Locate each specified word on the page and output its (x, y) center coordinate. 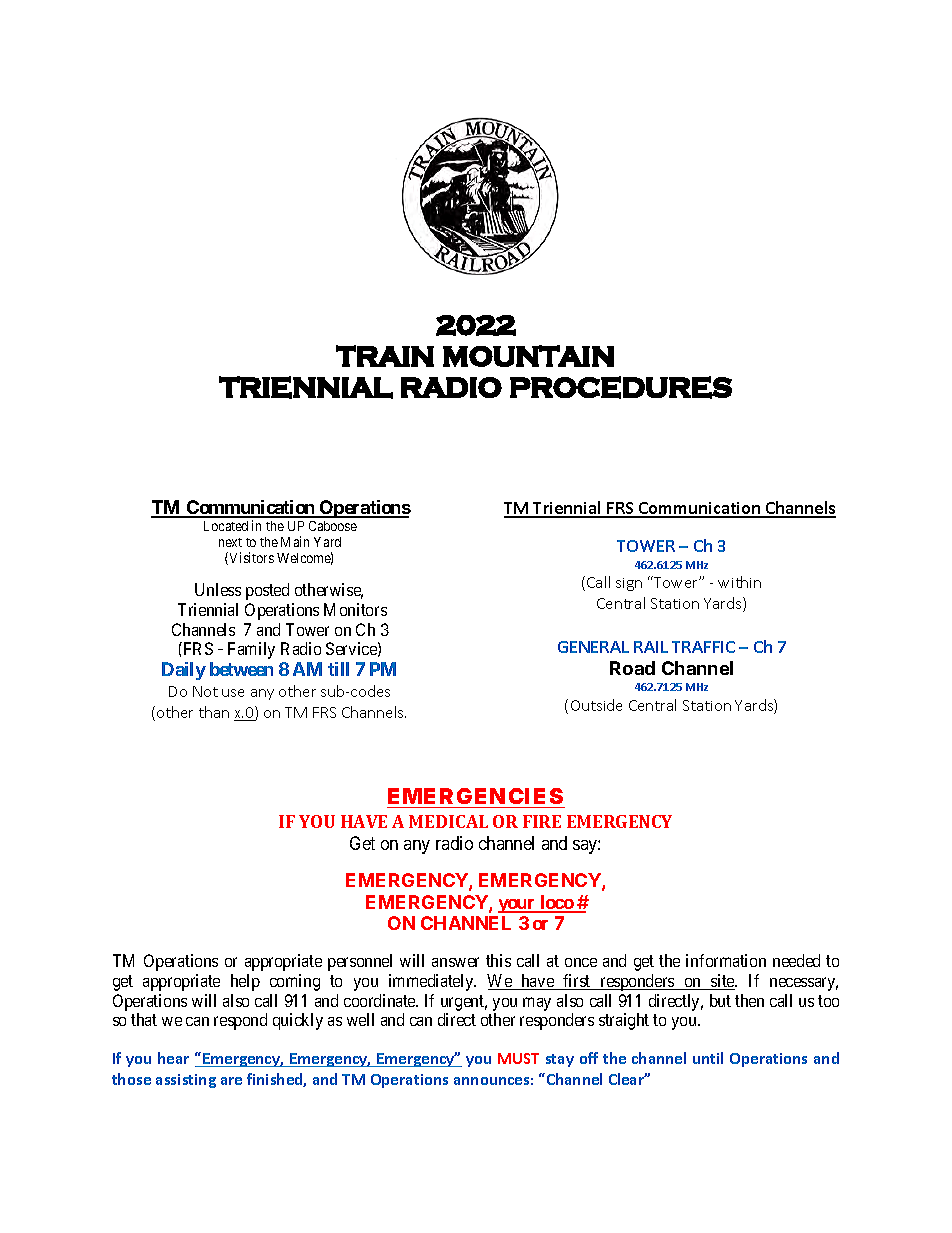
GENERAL (593, 647)
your (518, 906)
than (214, 712)
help (245, 982)
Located (226, 526)
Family (251, 650)
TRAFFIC (703, 647)
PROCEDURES (621, 387)
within (739, 582)
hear (173, 1058)
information (726, 960)
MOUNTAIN (528, 356)
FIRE (542, 821)
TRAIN (385, 356)
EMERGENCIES (475, 796)
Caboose (333, 526)
